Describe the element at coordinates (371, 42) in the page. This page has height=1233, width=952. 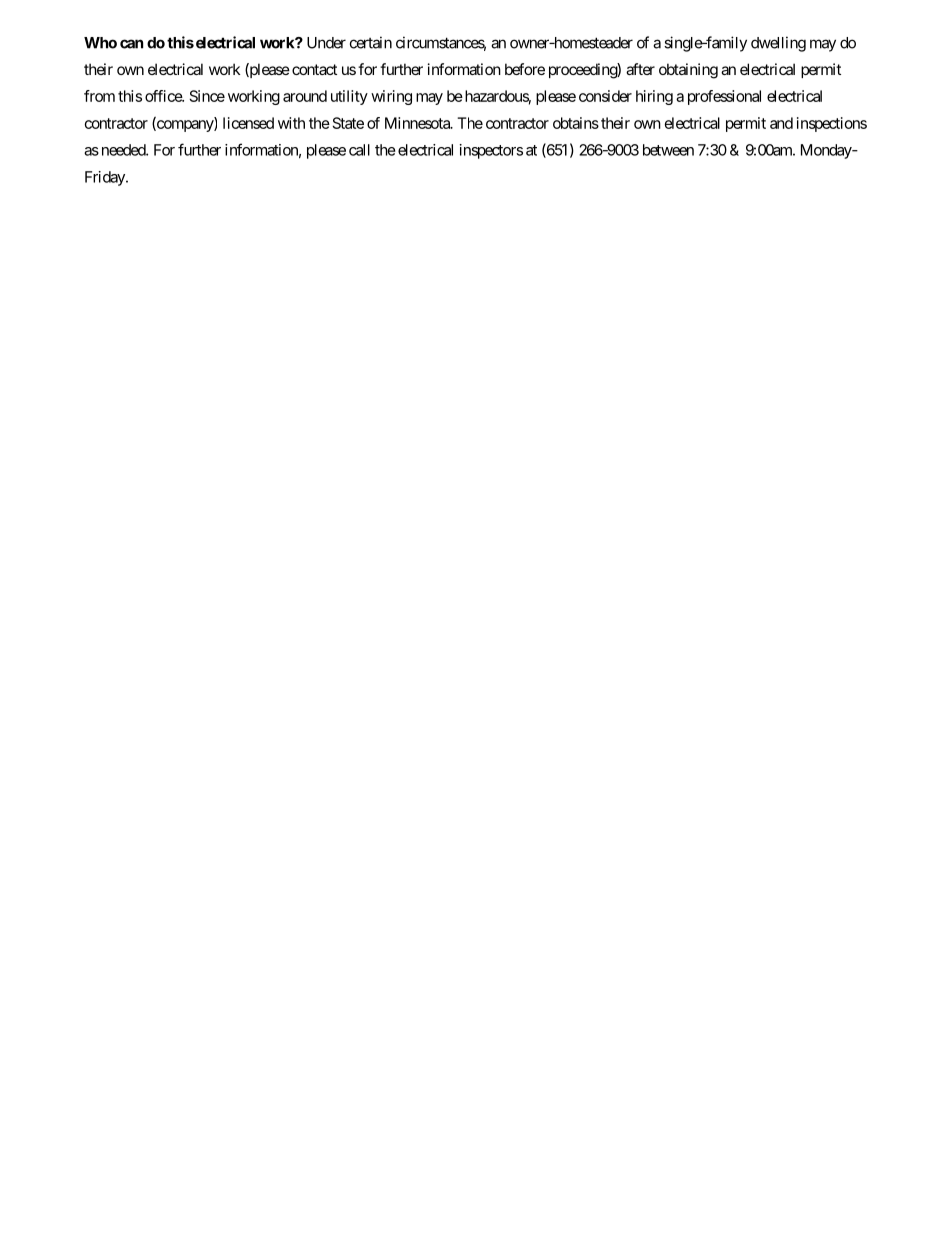
I see `certain` at that location.
